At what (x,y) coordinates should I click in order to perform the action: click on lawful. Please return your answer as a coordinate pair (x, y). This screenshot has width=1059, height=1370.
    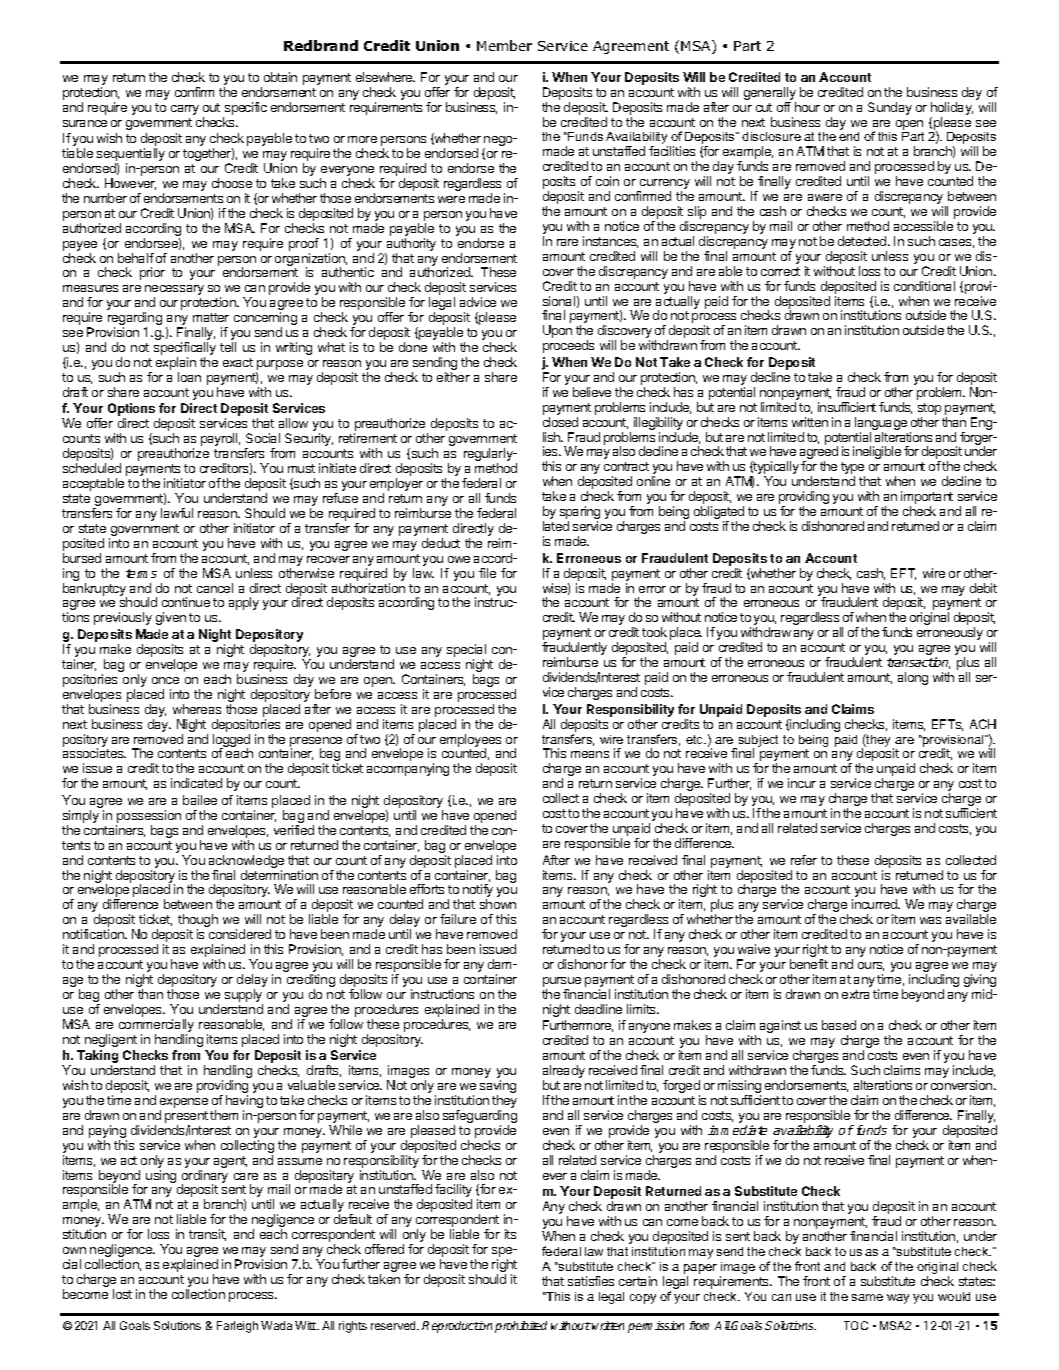
    Looking at the image, I should click on (177, 513).
